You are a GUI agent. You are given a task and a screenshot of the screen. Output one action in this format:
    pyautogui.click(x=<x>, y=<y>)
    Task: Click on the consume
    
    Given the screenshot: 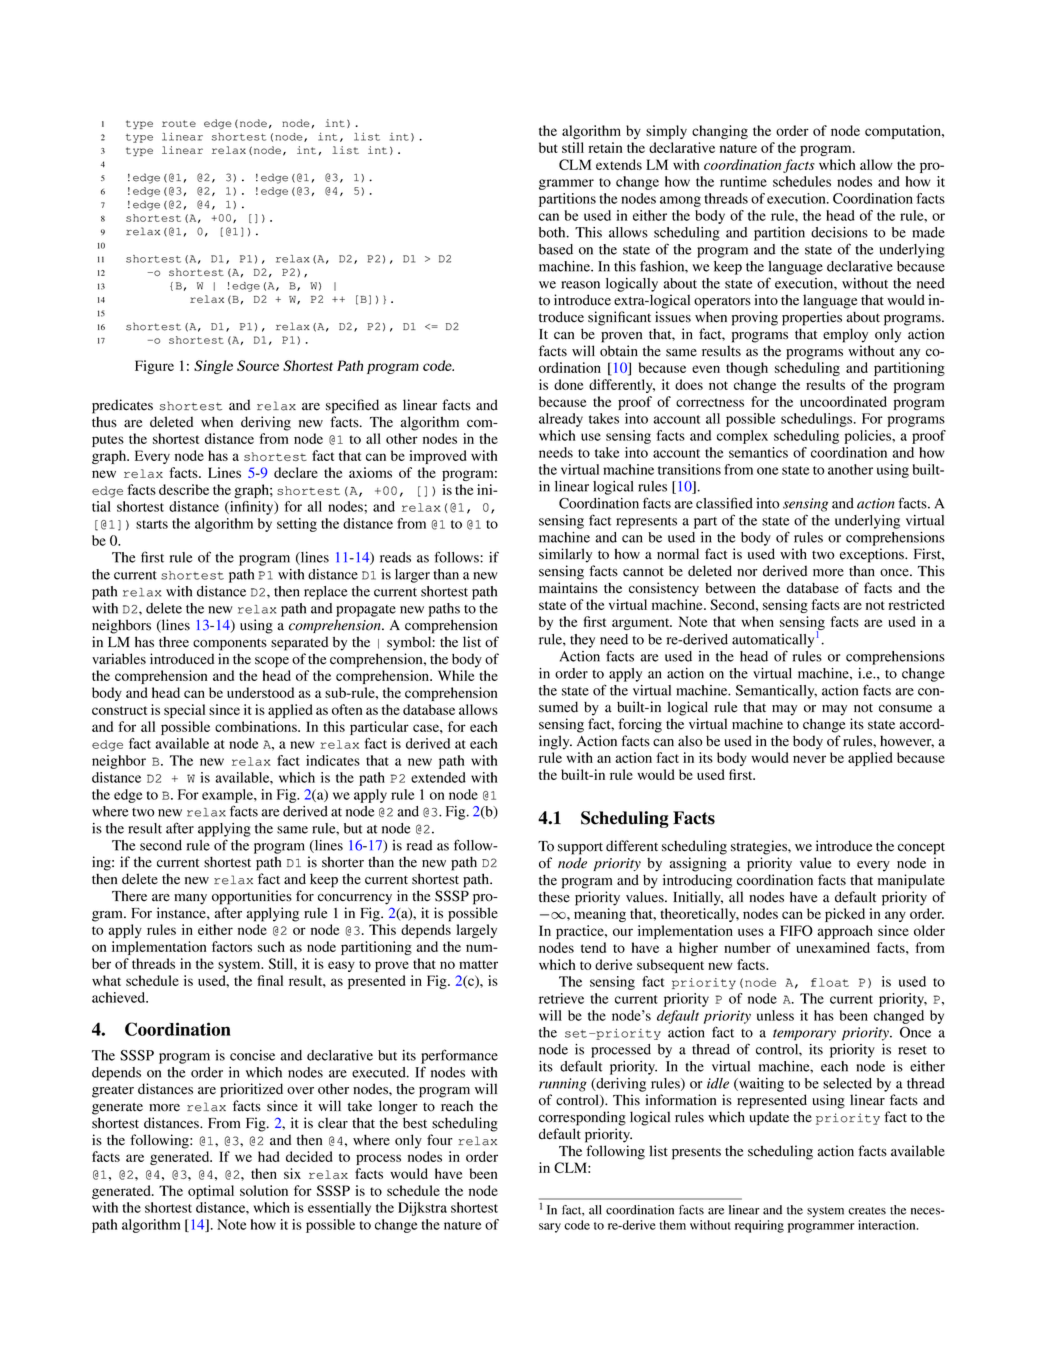 What is the action you would take?
    pyautogui.click(x=905, y=709)
